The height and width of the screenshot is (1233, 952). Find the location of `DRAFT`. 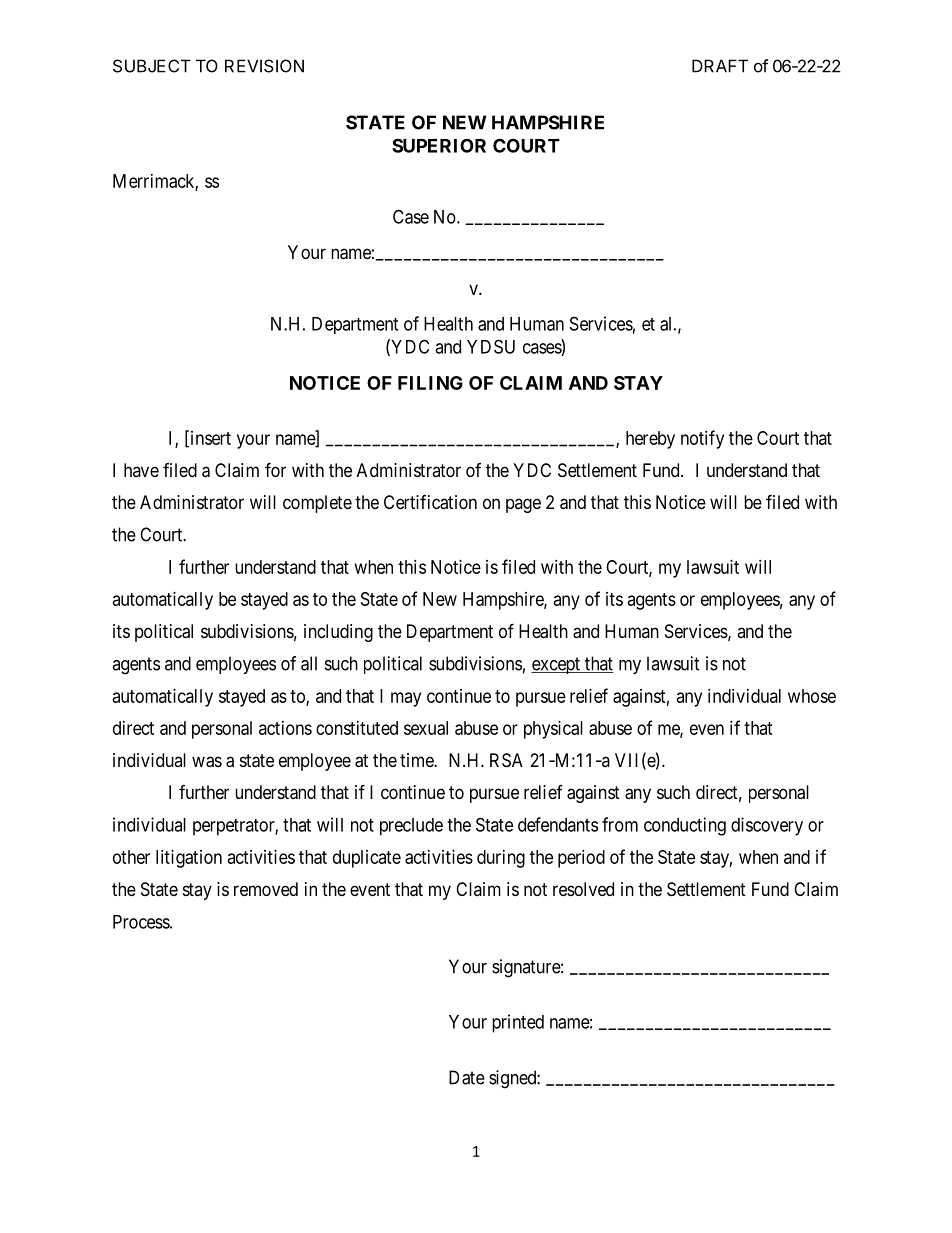

DRAFT is located at coordinates (720, 66).
